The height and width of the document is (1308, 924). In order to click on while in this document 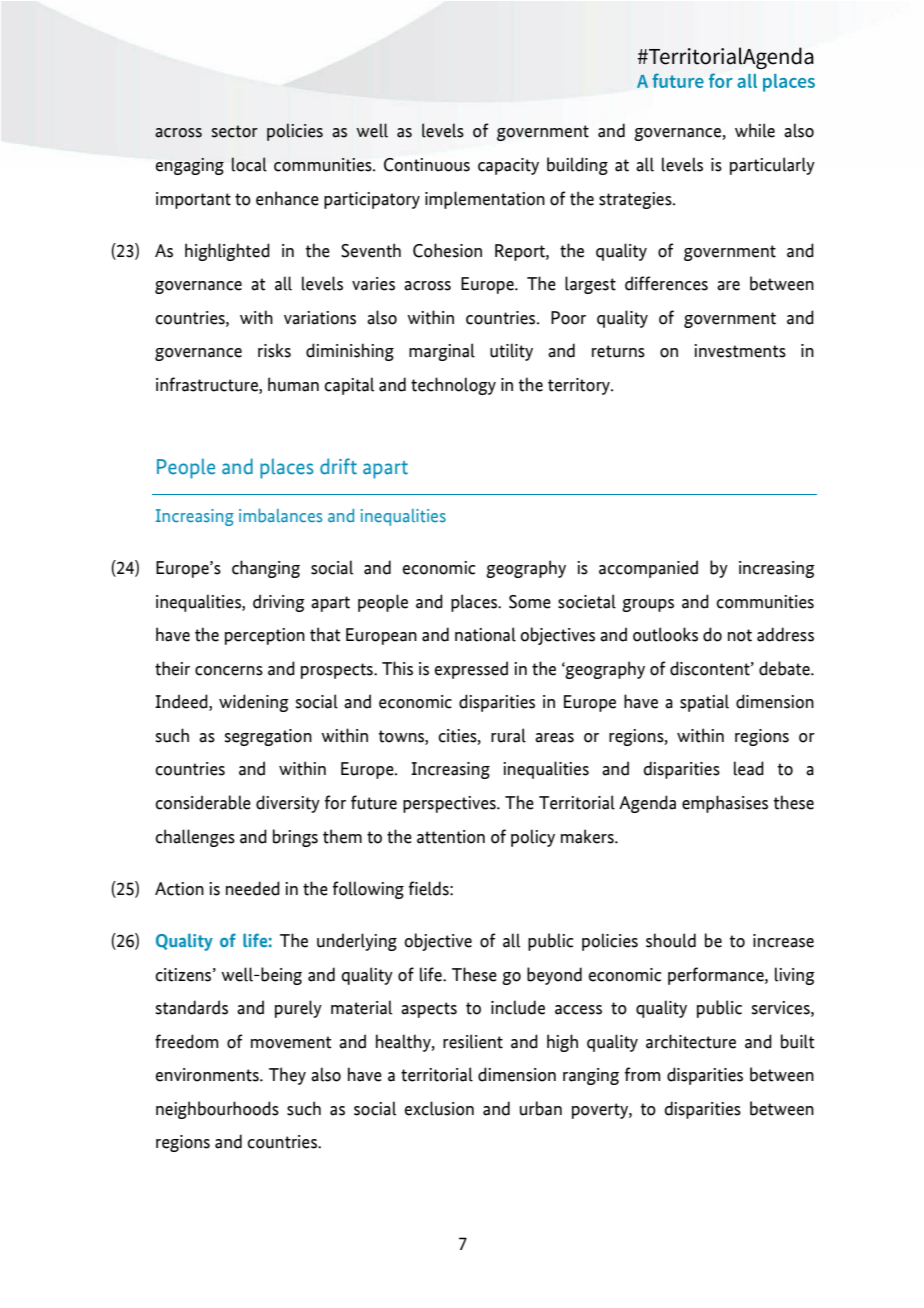, I will do `click(755, 130)`.
